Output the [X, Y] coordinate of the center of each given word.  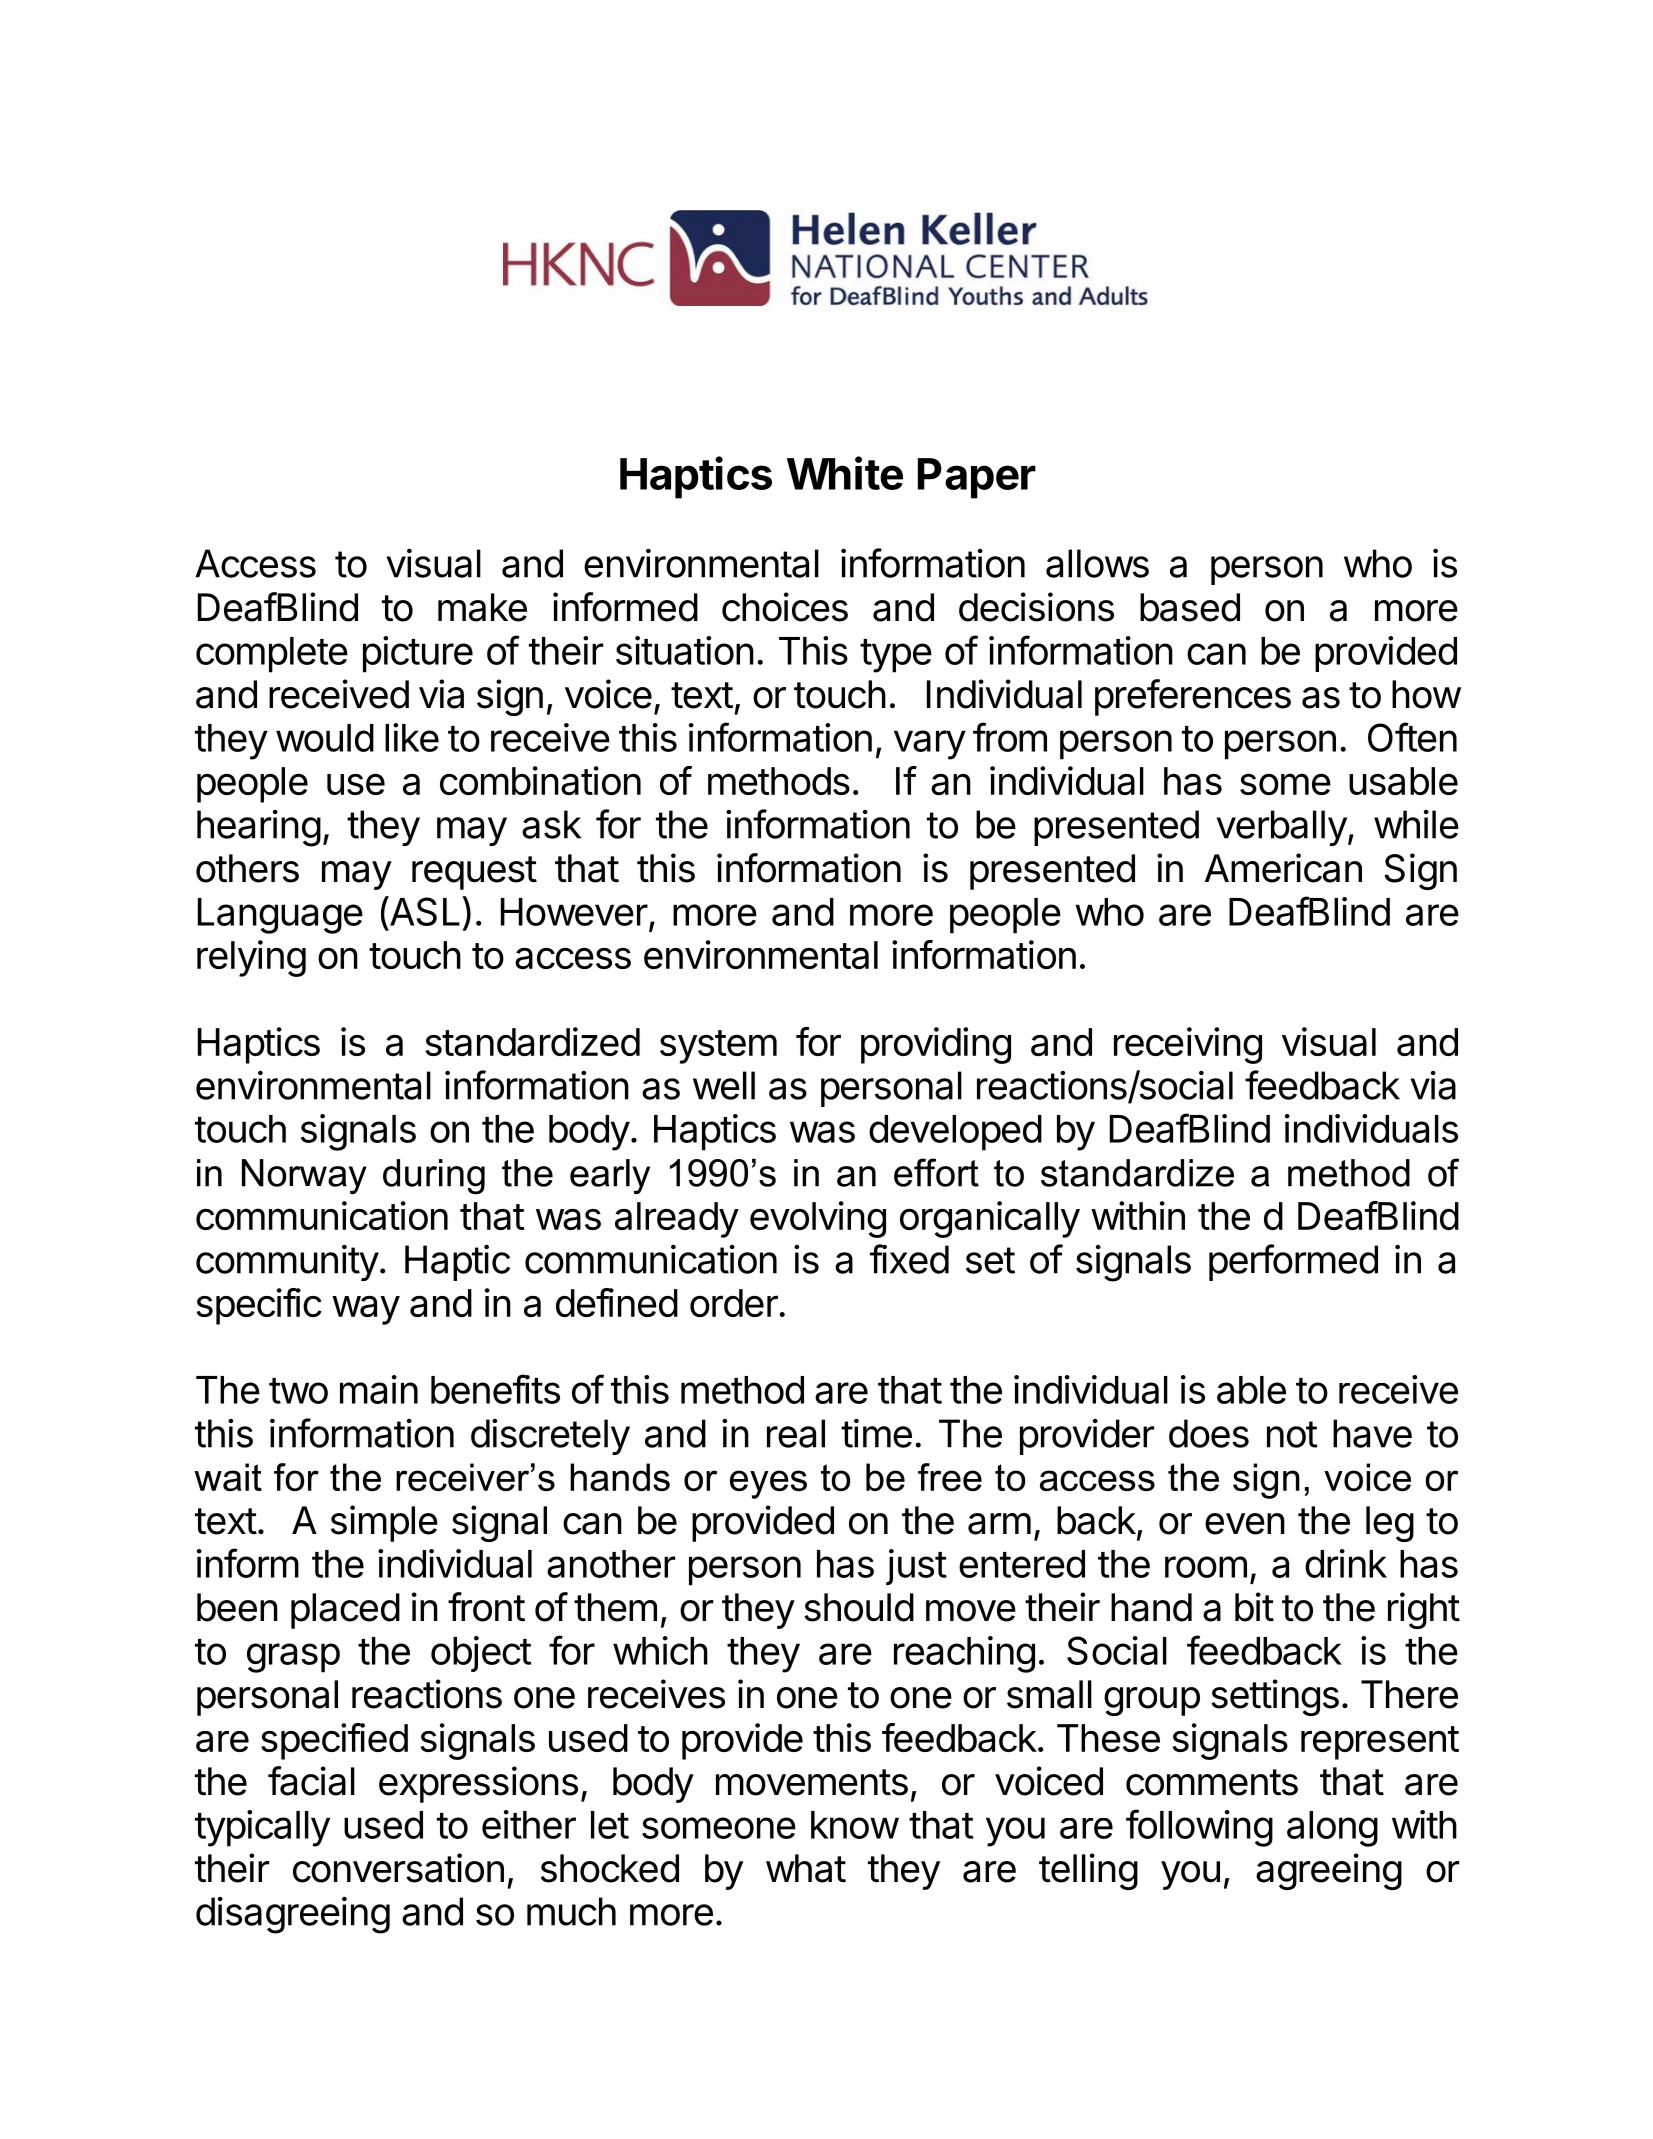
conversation [398, 1868]
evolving [818, 1219]
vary [930, 745]
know [855, 1825]
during [434, 1177]
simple [384, 1523]
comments [1212, 1782]
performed [1293, 1262]
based [1190, 607]
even [1245, 1524]
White [845, 473]
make [482, 607]
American [1283, 868]
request [474, 873]
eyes [768, 1484]
